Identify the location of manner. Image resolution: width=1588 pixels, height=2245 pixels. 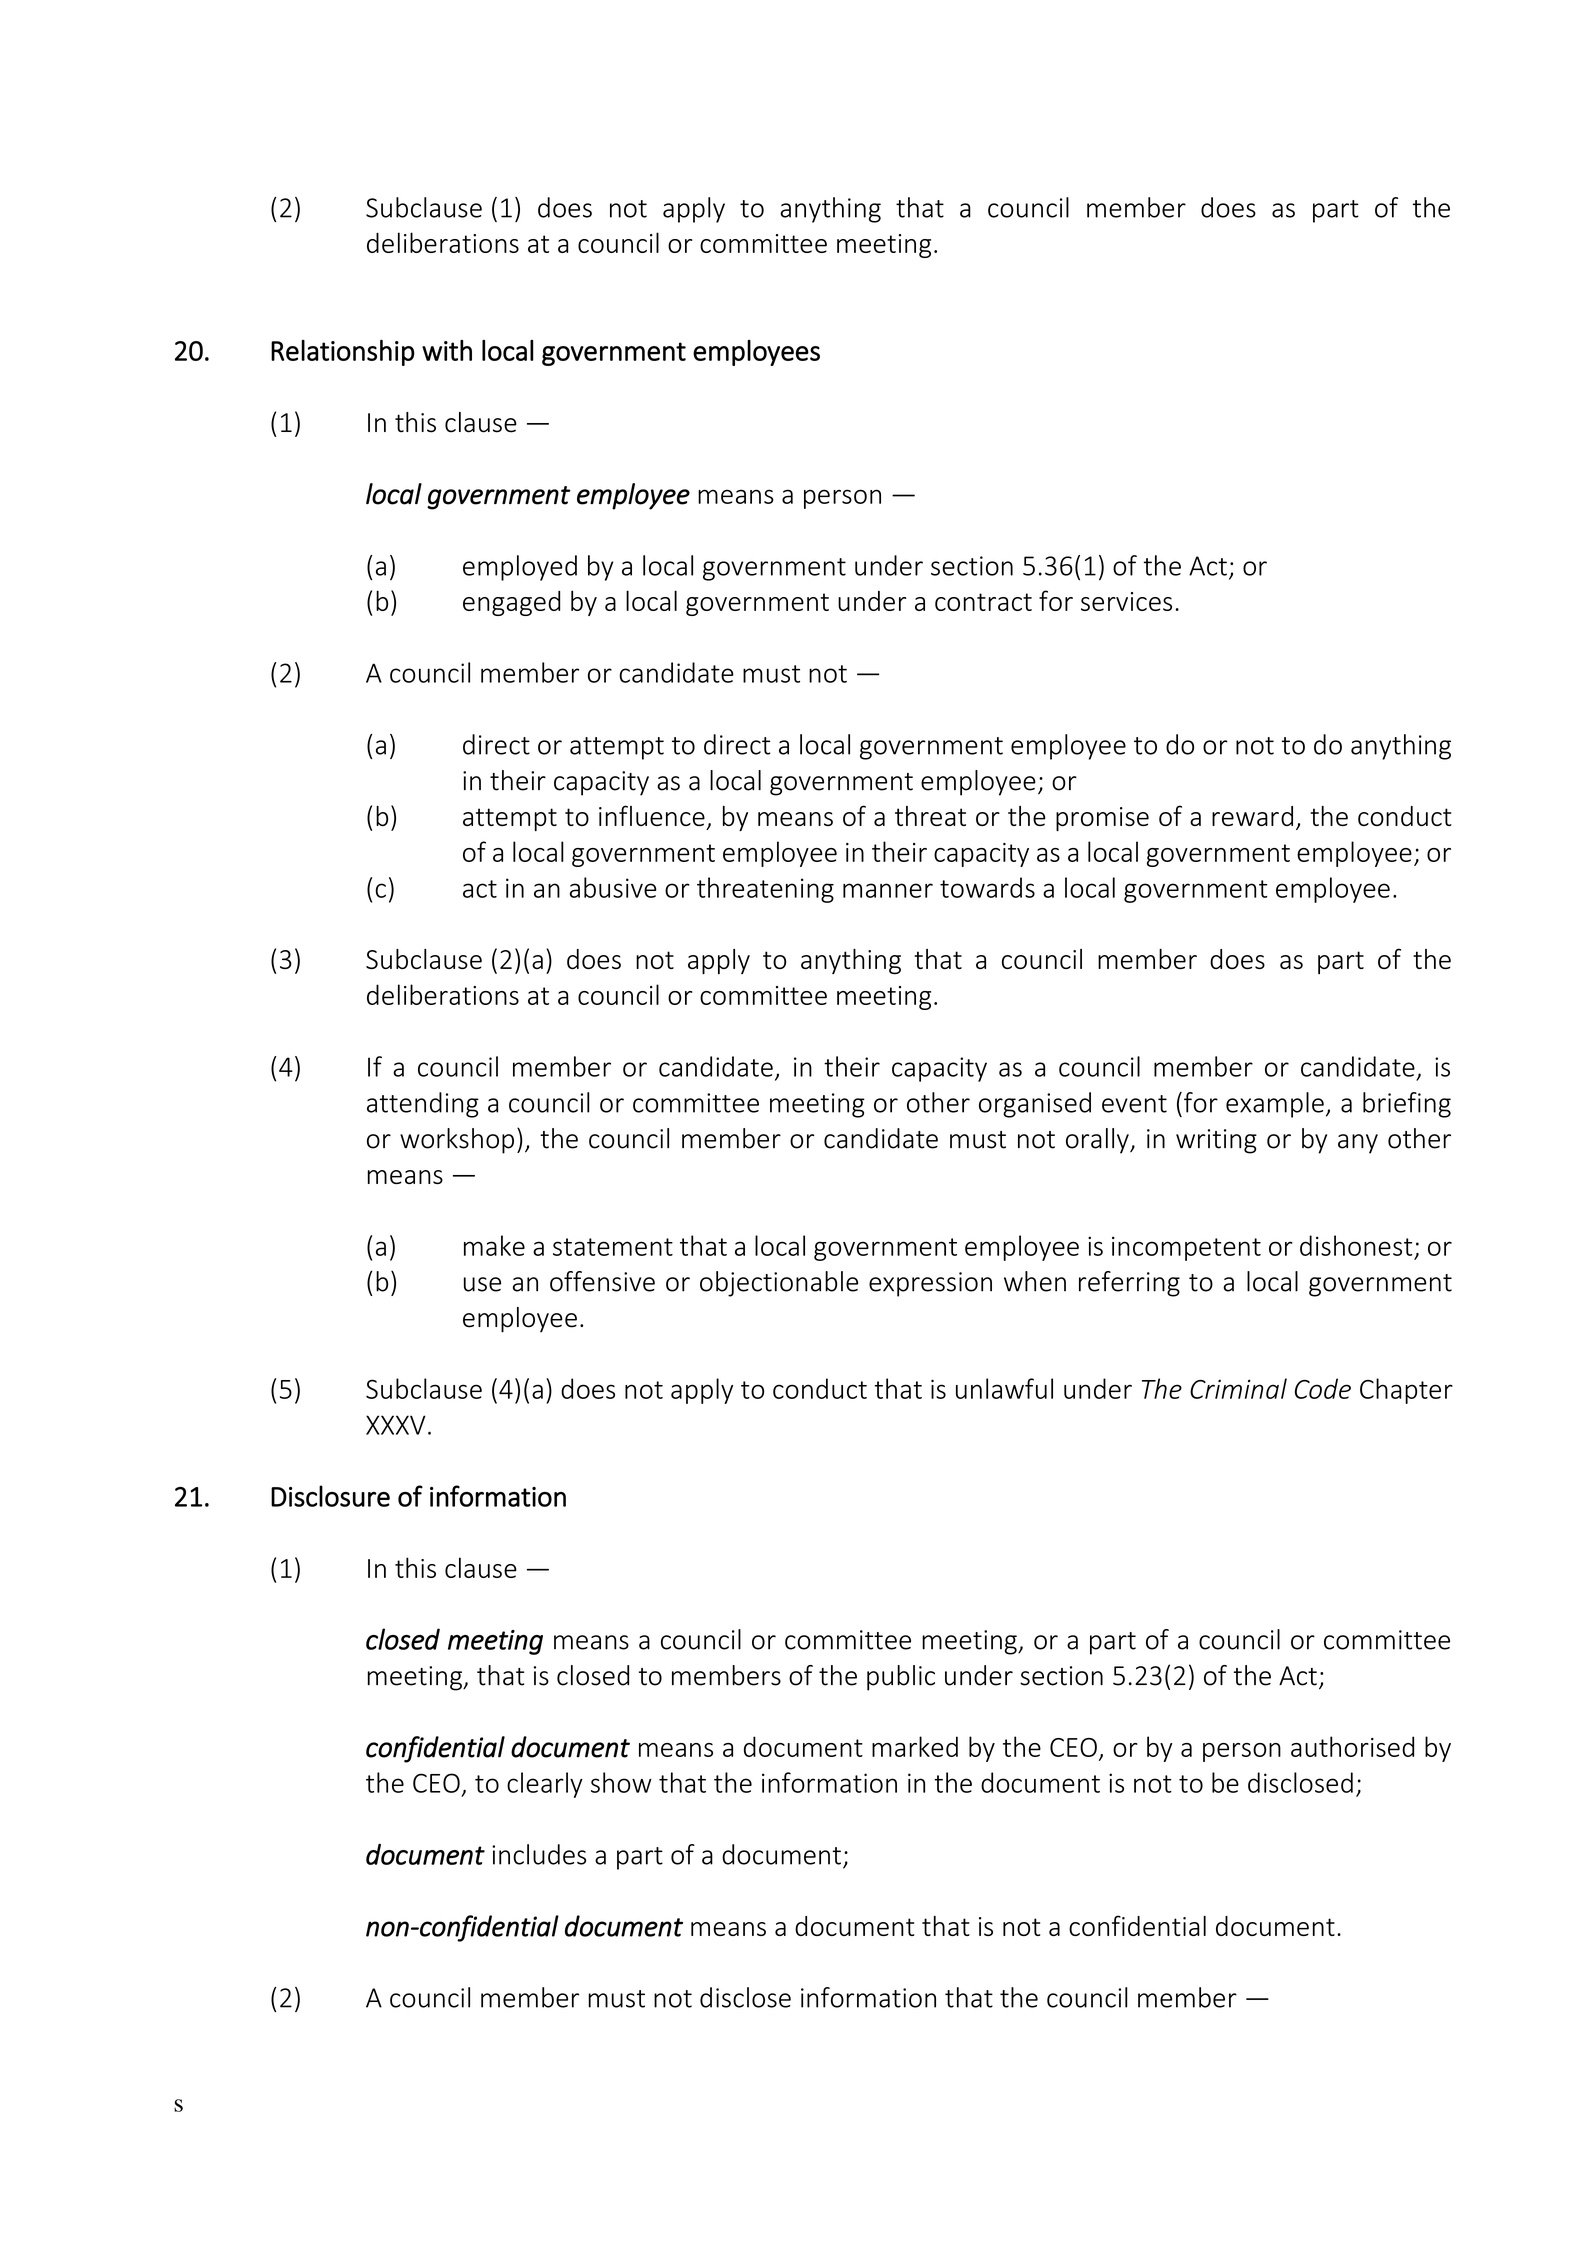
(888, 890).
